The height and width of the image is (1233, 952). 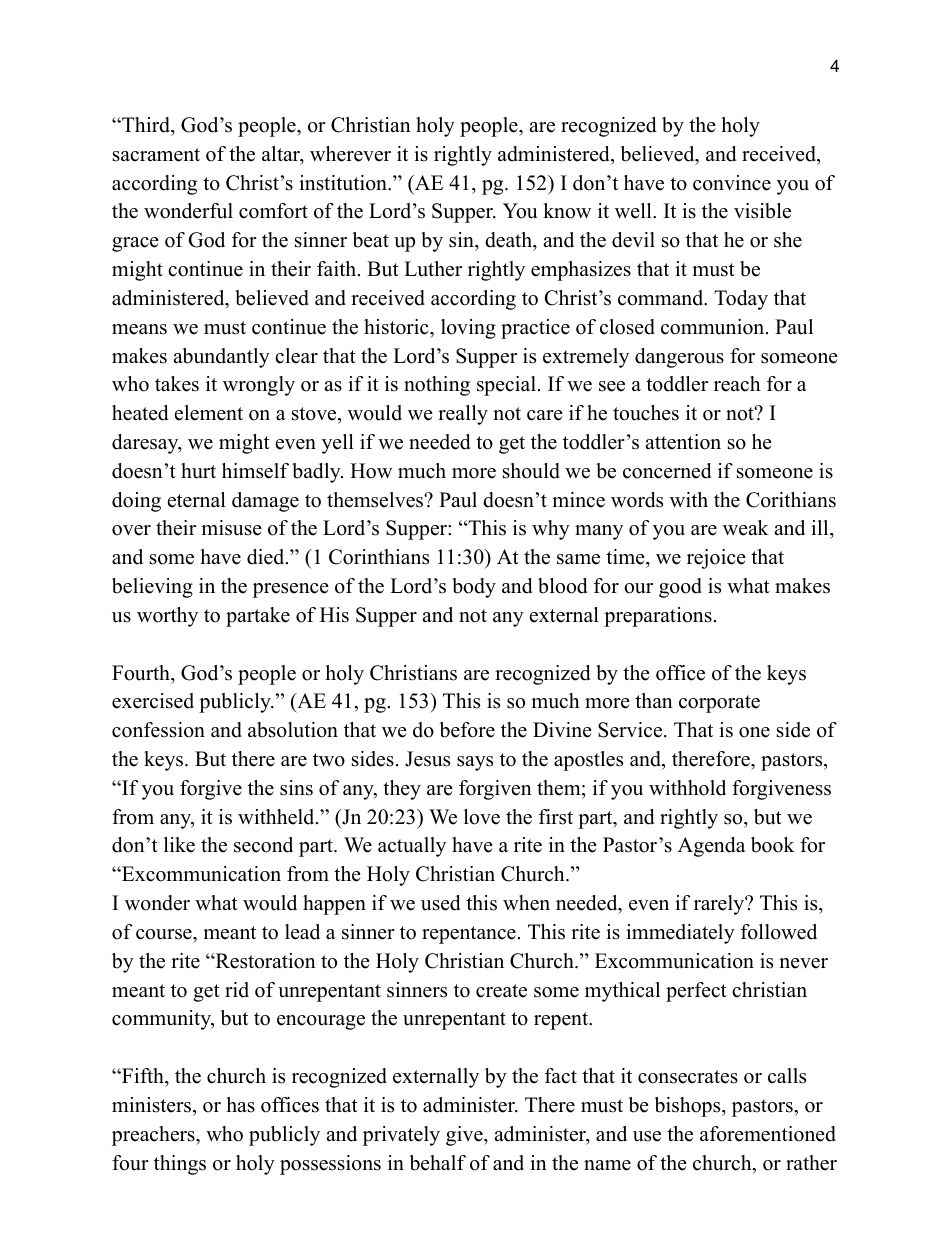 I want to click on should, so click(x=531, y=471).
